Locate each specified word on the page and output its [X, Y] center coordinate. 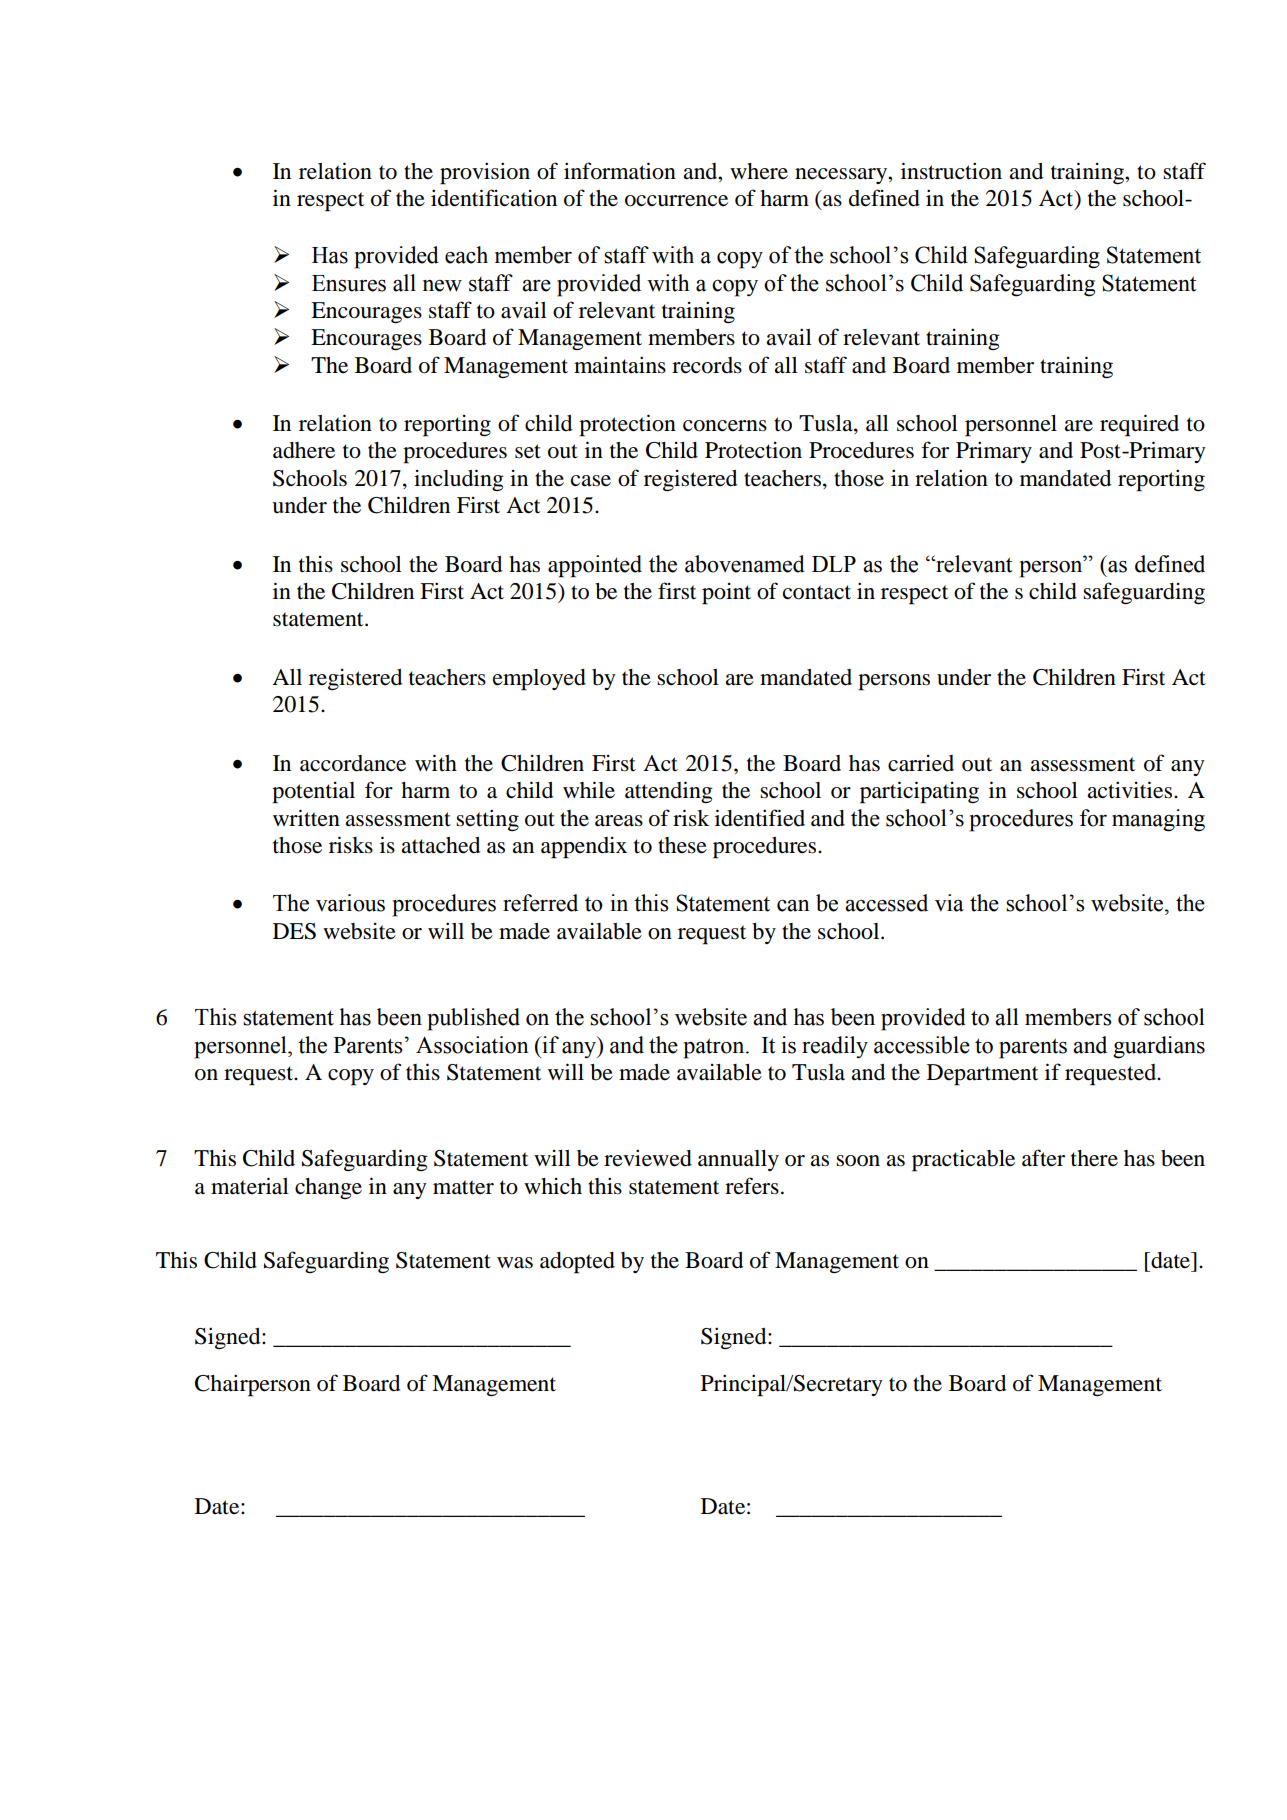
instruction [951, 171]
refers [752, 1186]
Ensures [349, 283]
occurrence [676, 201]
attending [669, 792]
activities [1131, 790]
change [328, 1188]
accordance [353, 763]
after [1043, 1158]
